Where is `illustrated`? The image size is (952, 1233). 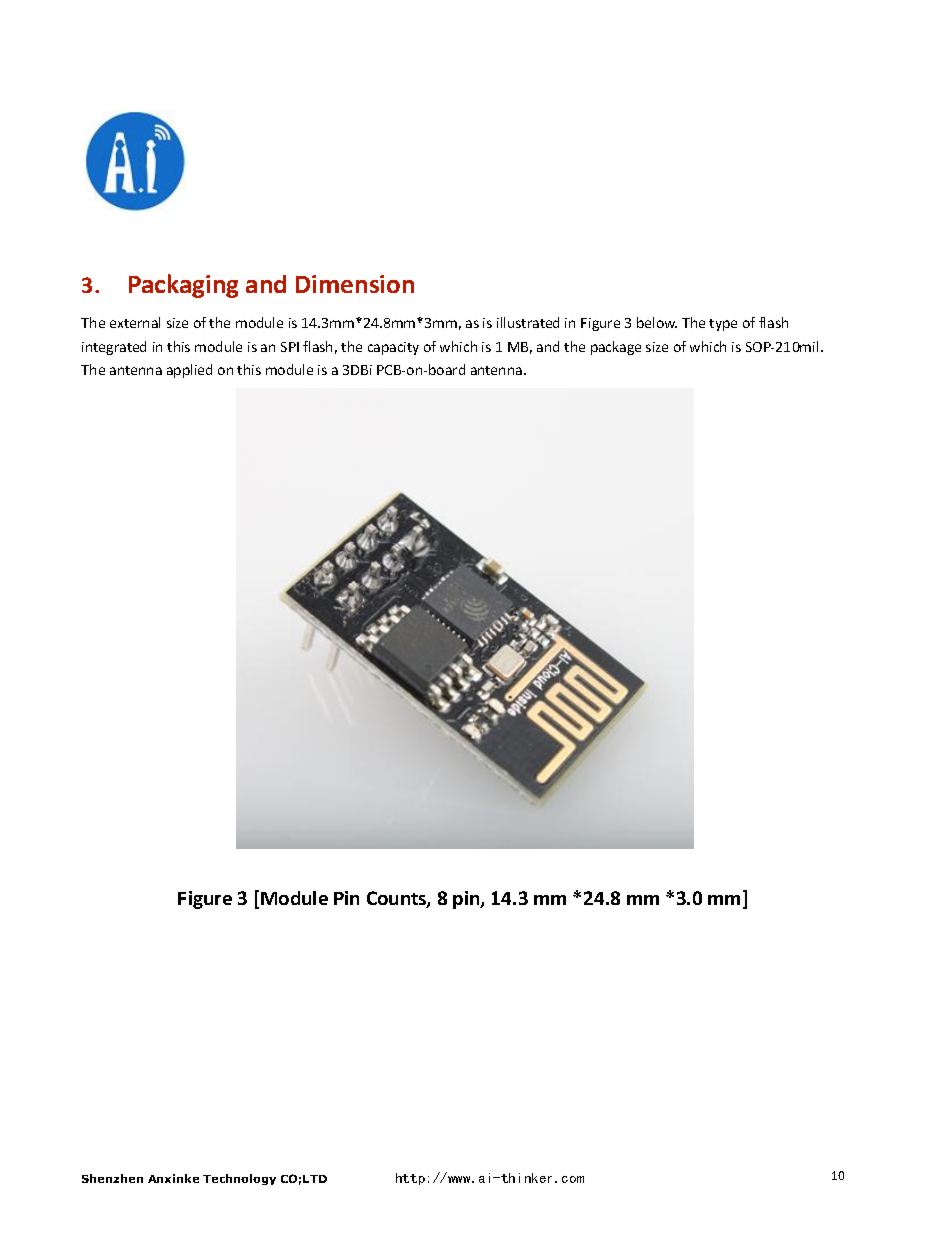
illustrated is located at coordinates (528, 322).
